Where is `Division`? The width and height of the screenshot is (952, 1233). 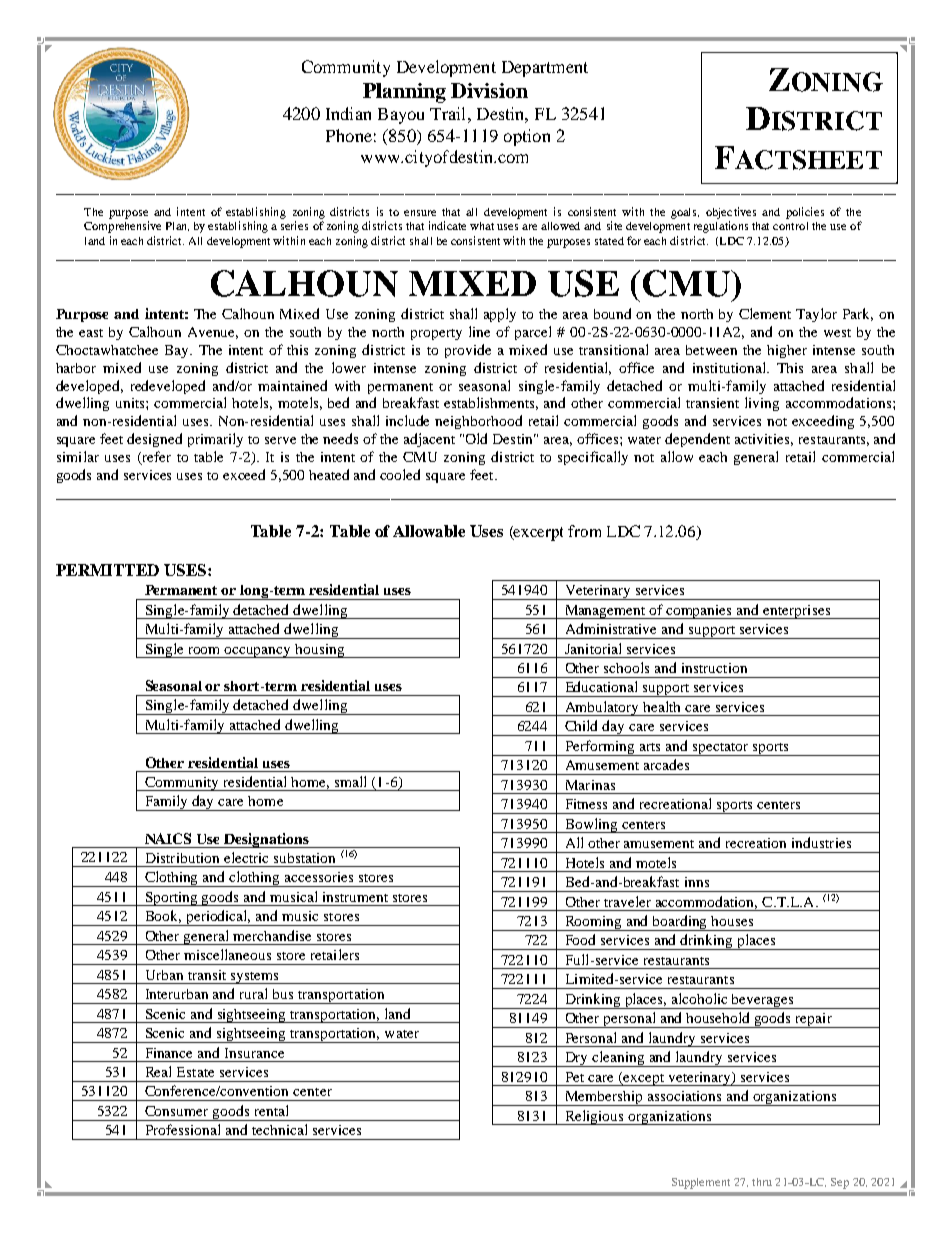 Division is located at coordinates (489, 90).
